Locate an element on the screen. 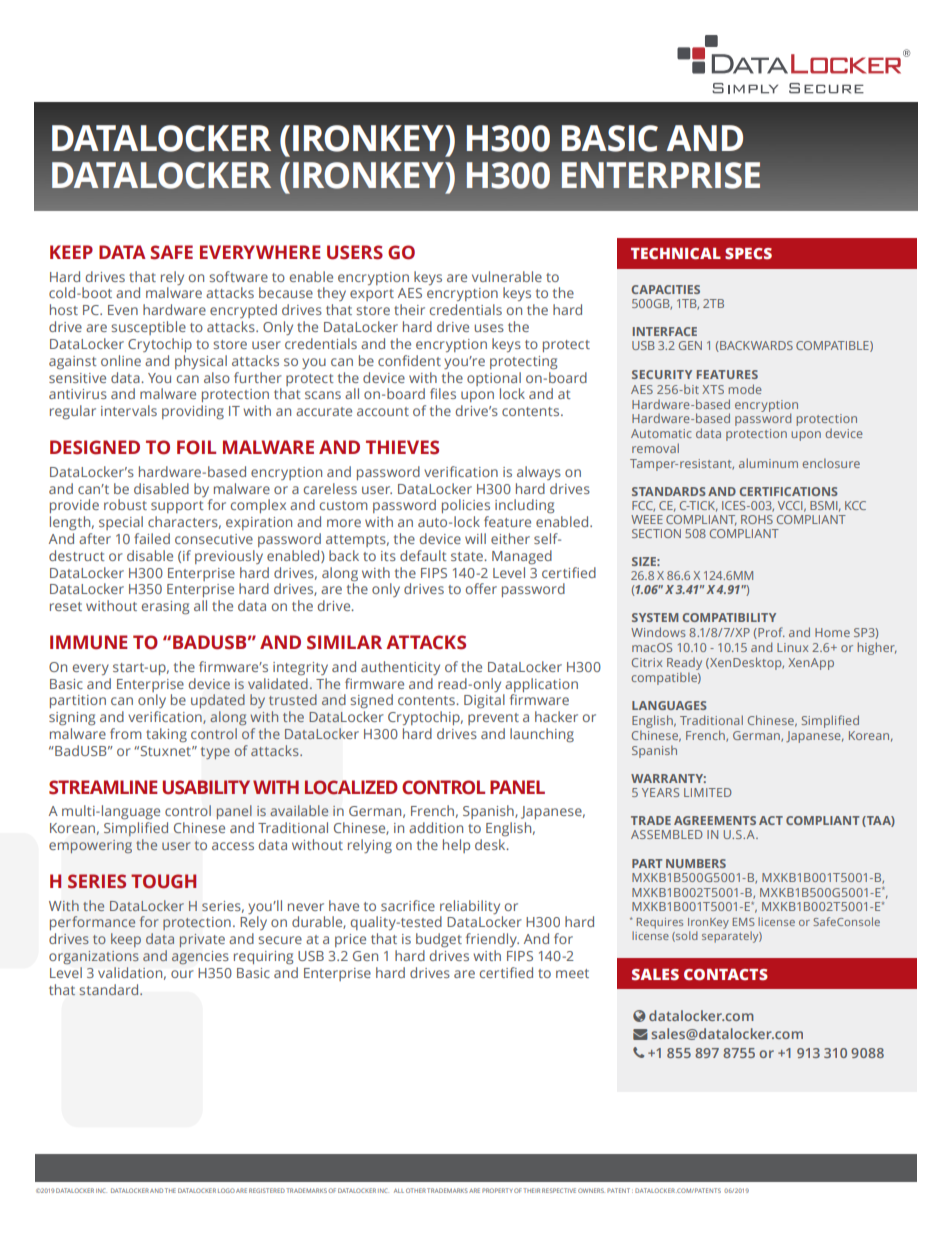 The width and height of the screenshot is (952, 1233). SPECS is located at coordinates (748, 253).
